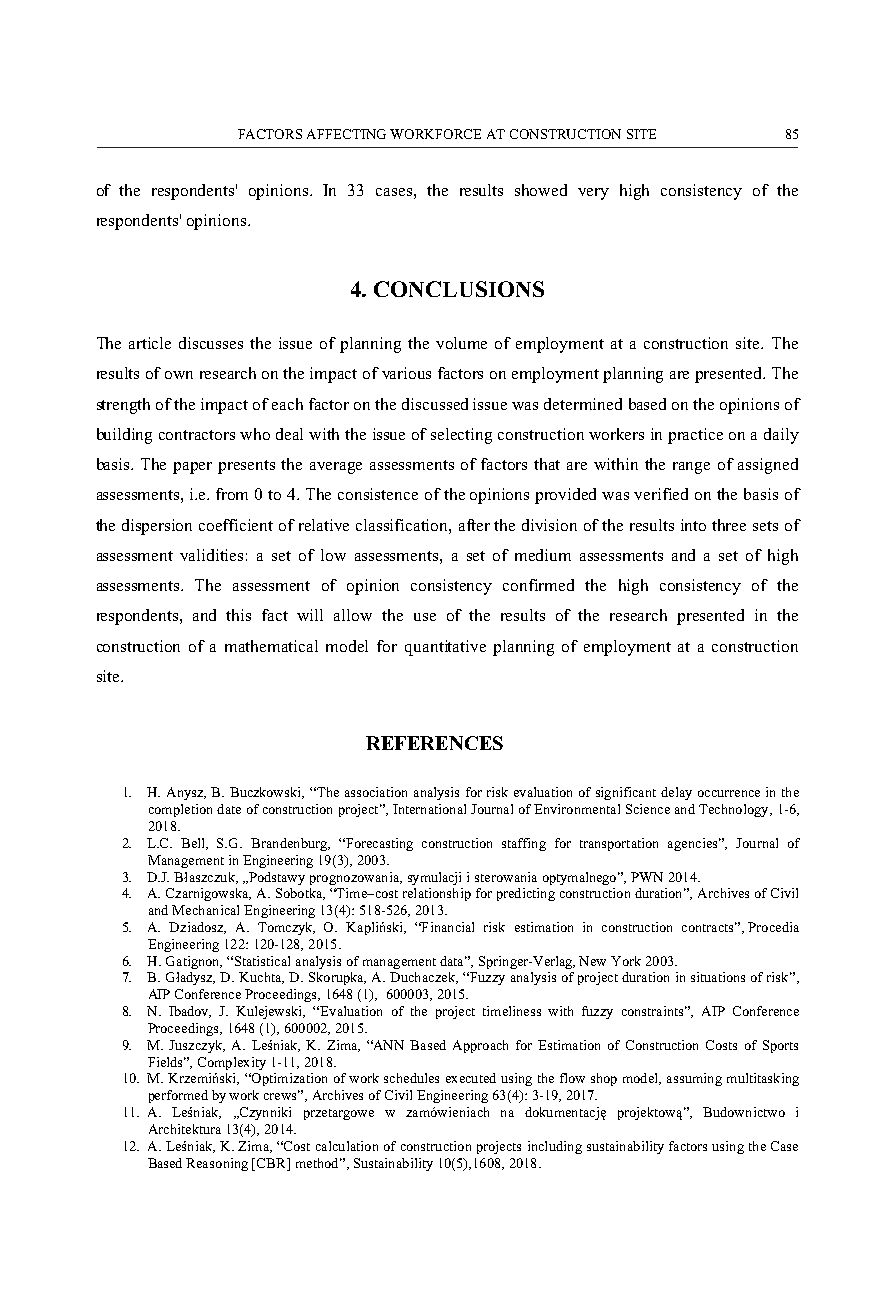 Image resolution: width=896 pixels, height=1316 pixels. What do you see at coordinates (695, 436) in the document?
I see `practice` at bounding box center [695, 436].
